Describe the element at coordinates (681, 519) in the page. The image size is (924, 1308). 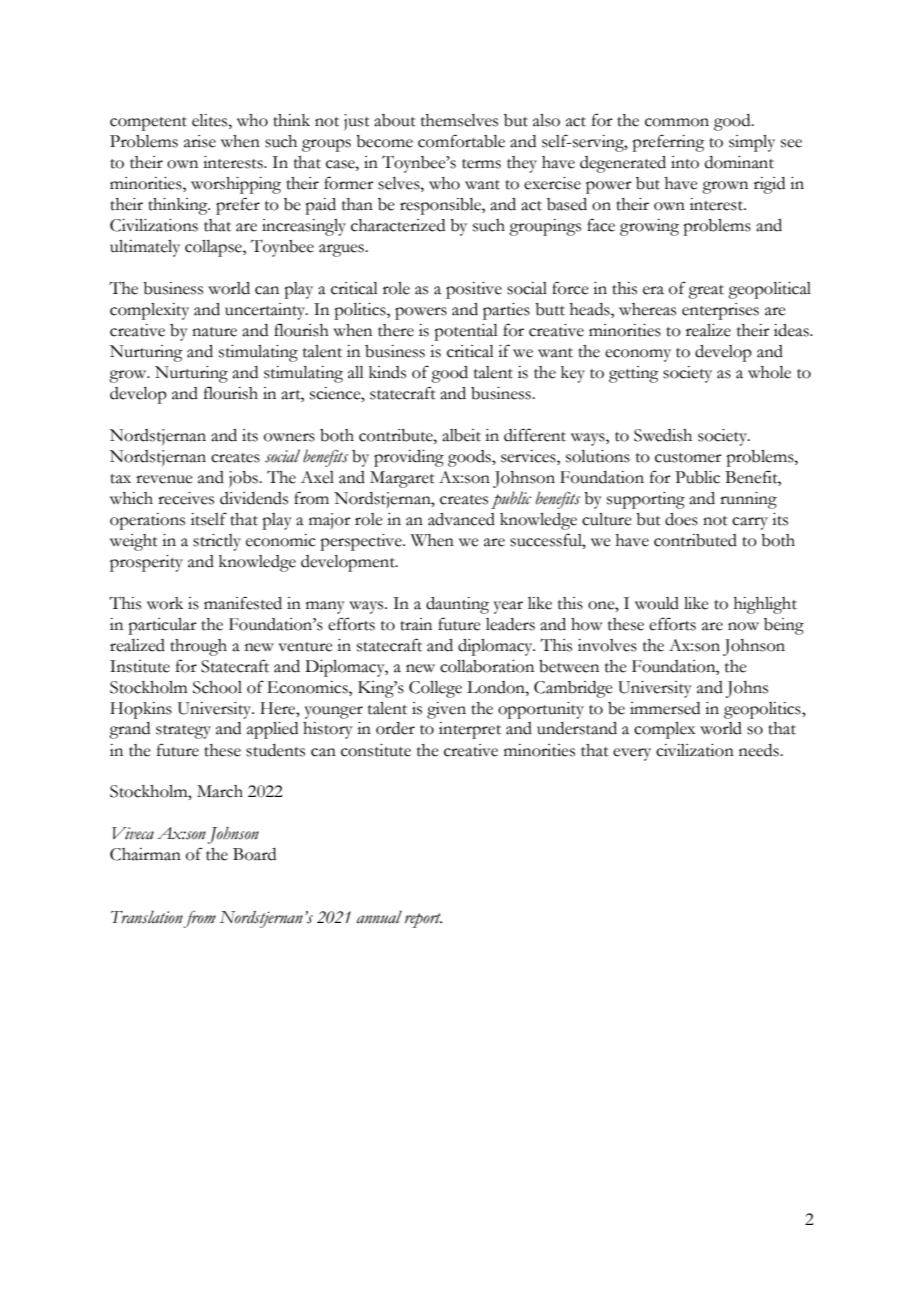
I see `does` at that location.
